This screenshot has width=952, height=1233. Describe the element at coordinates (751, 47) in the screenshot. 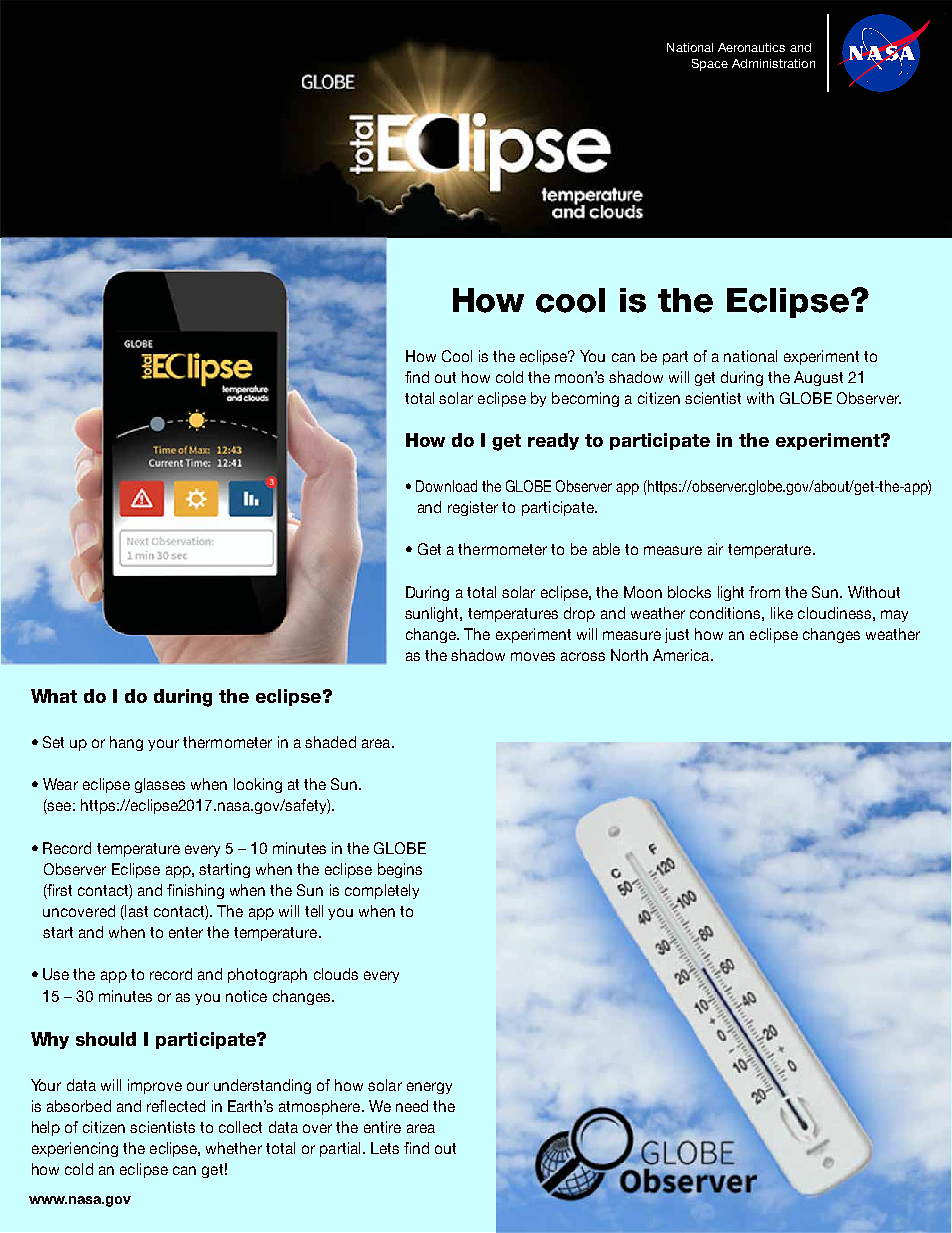

I see `Aeronautics` at that location.
